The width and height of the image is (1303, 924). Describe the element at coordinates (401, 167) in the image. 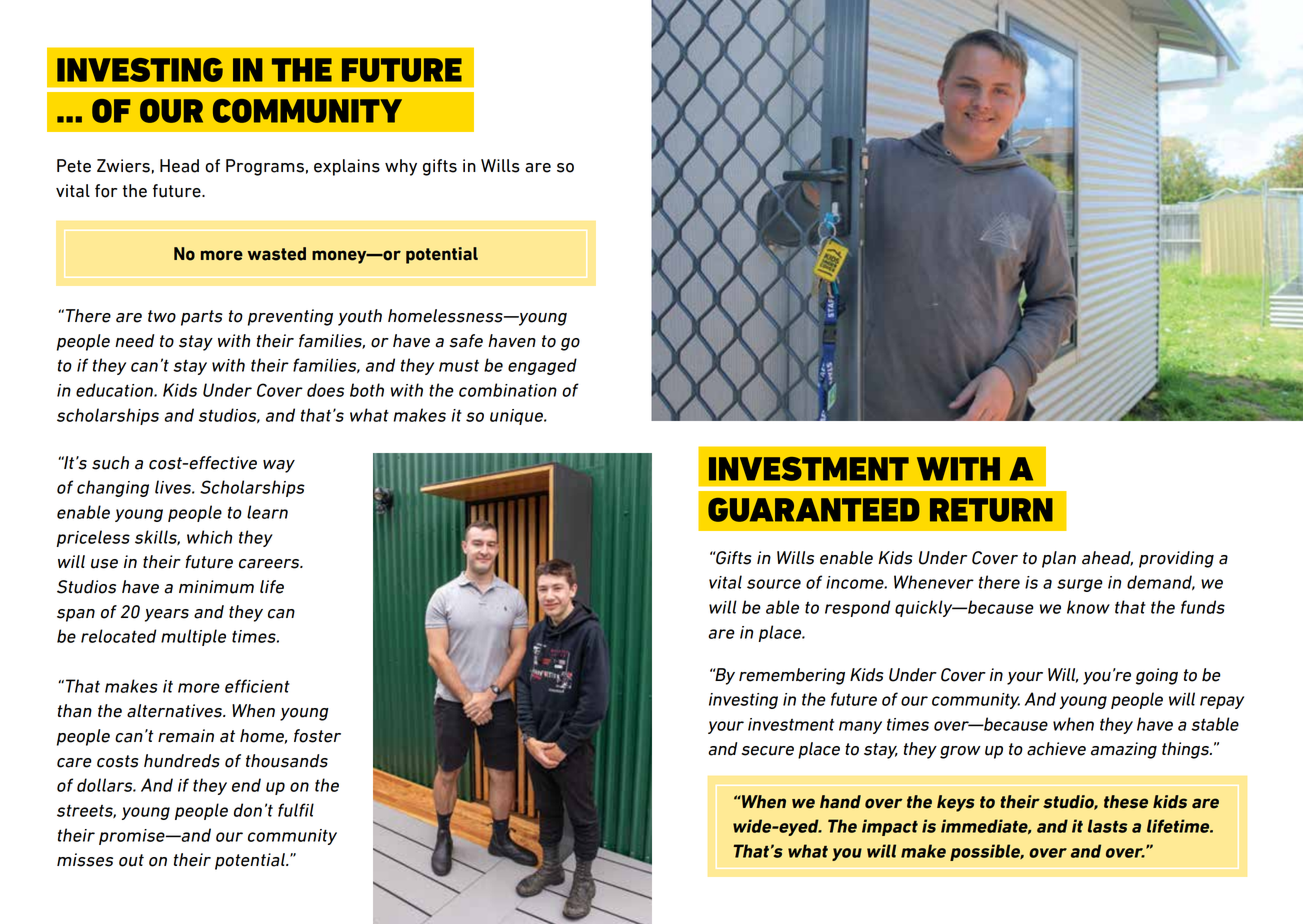

I see `why` at that location.
